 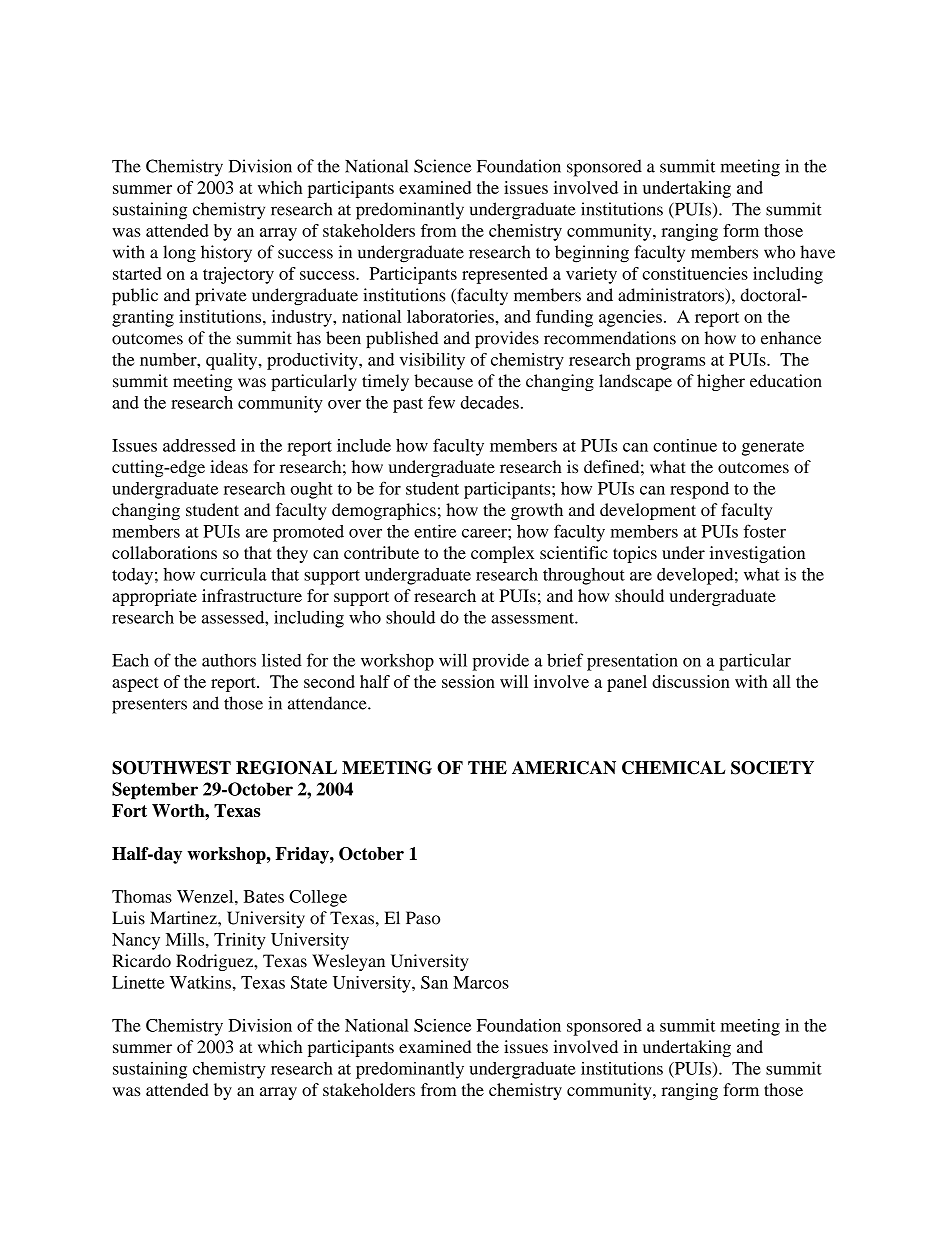 I want to click on trajectory, so click(x=238, y=275).
